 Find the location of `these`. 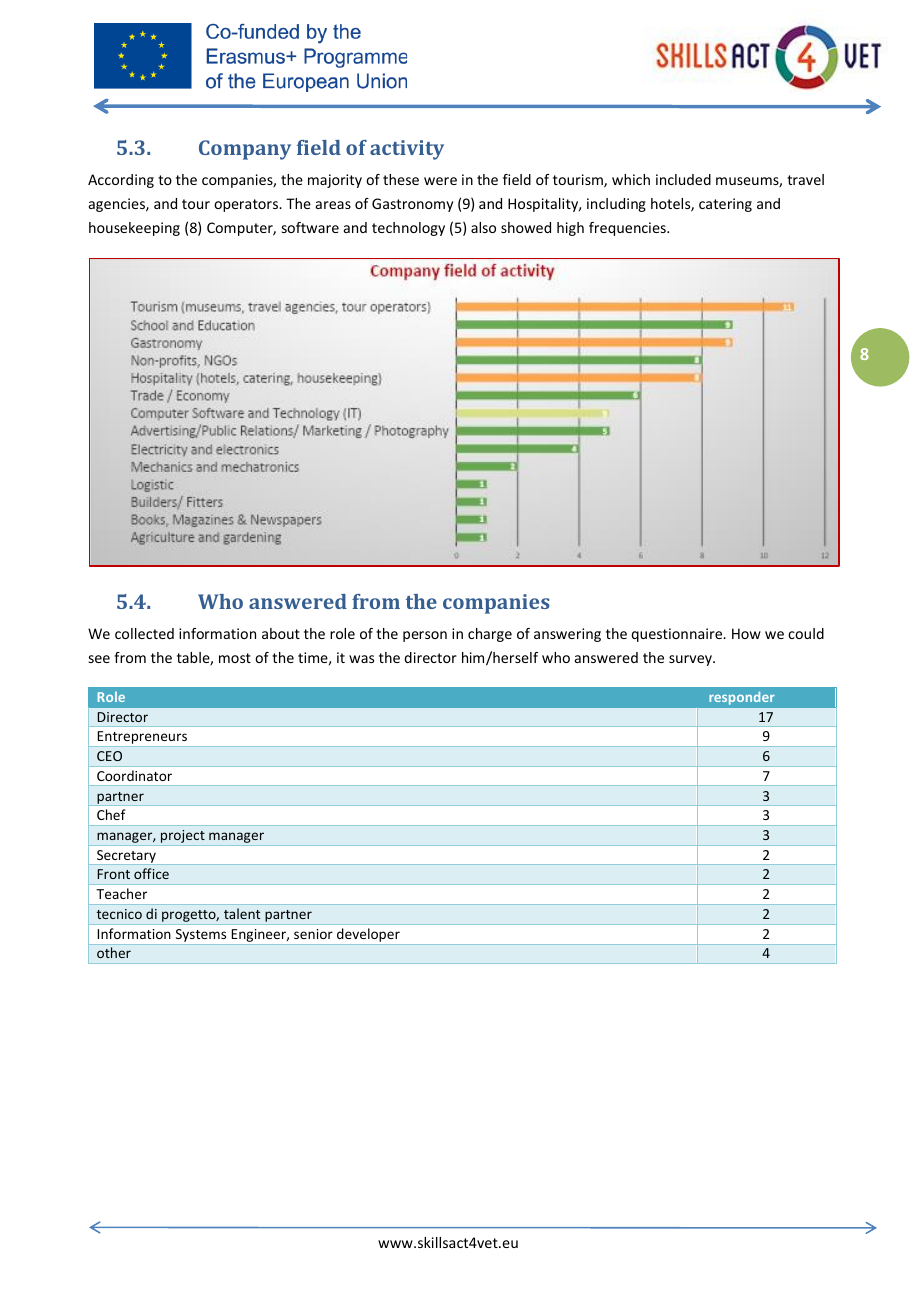

these is located at coordinates (401, 179).
